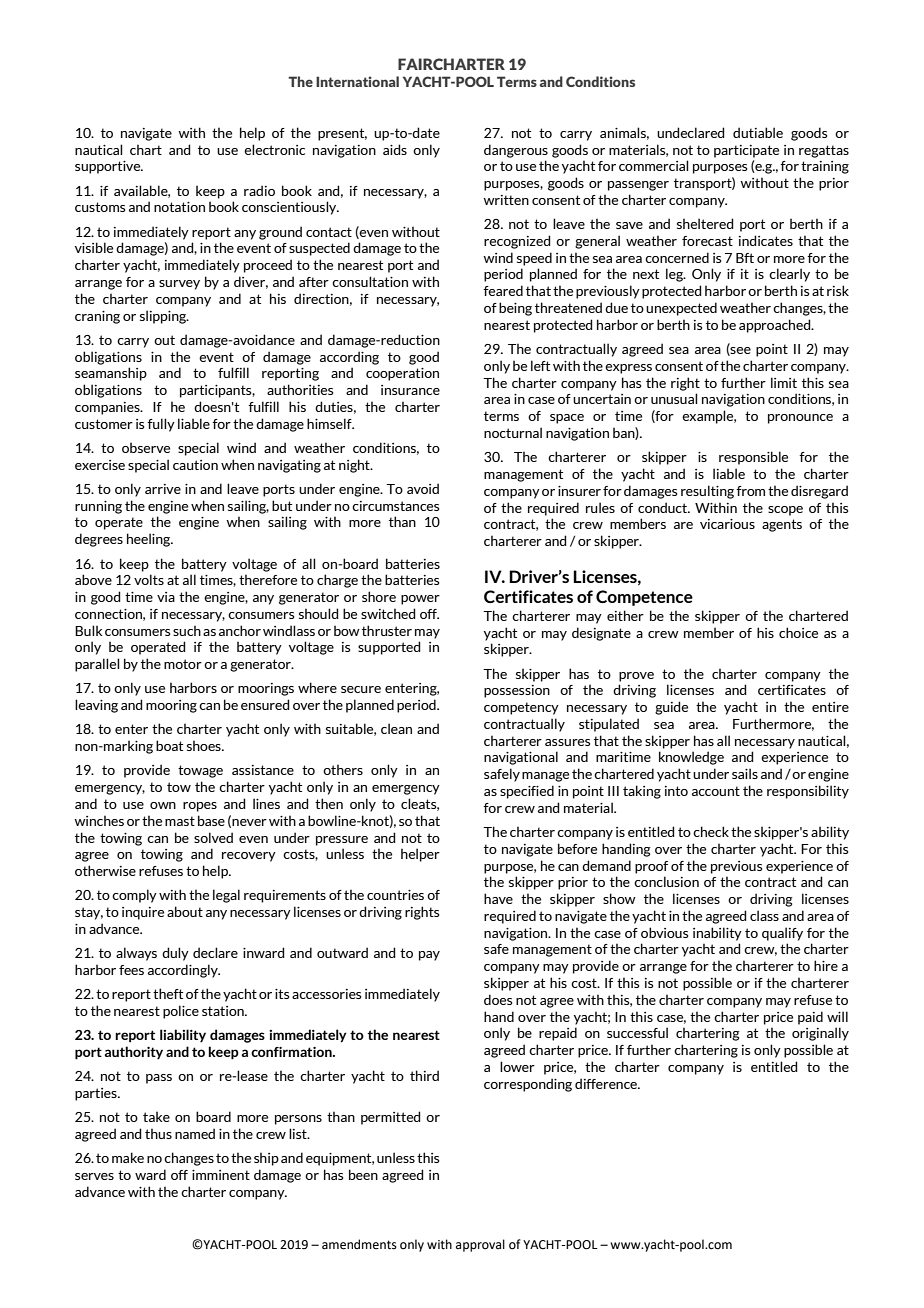  Describe the element at coordinates (221, 1175) in the document. I see `imminent` at that location.
